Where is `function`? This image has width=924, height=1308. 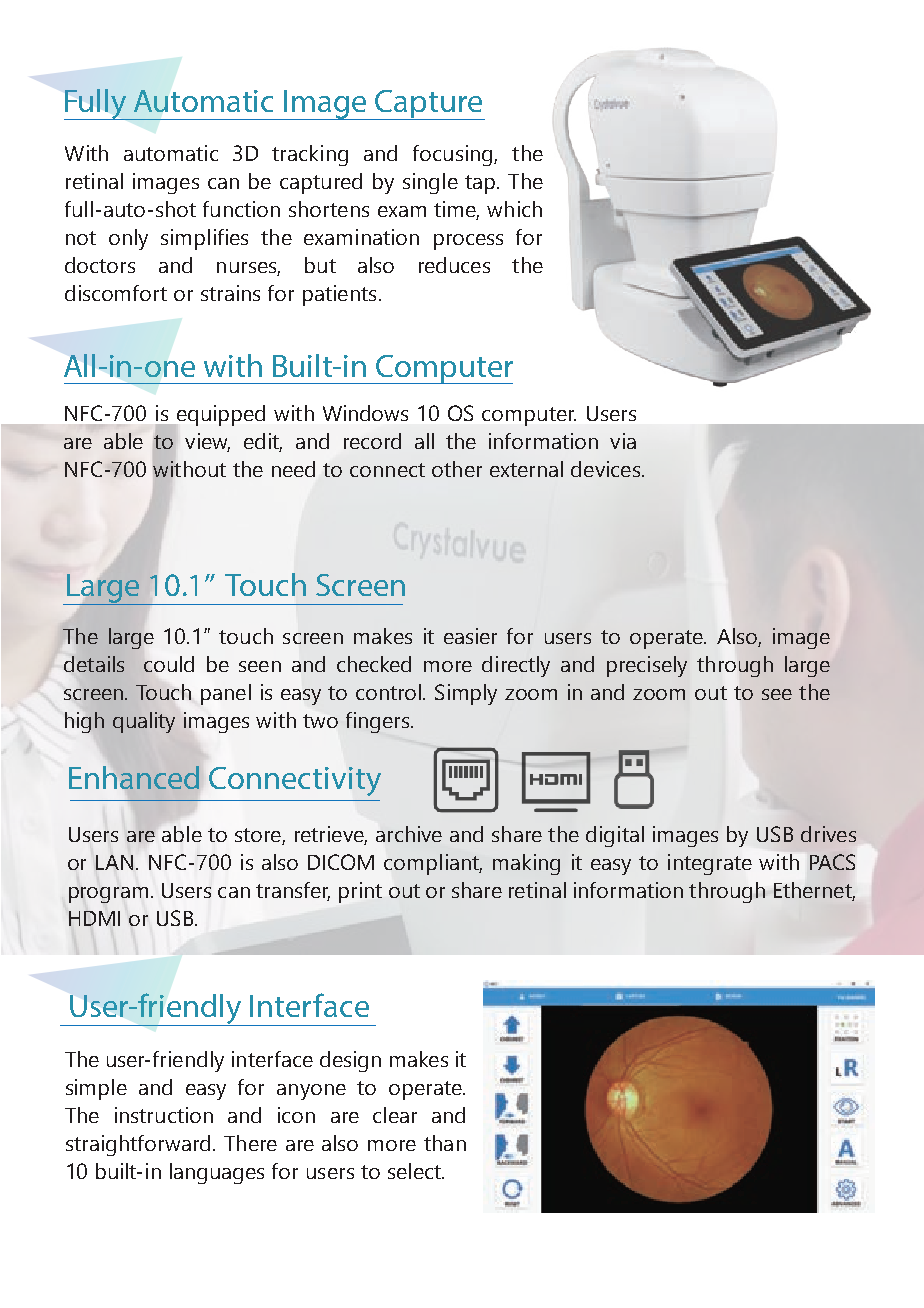
function is located at coordinates (241, 209).
